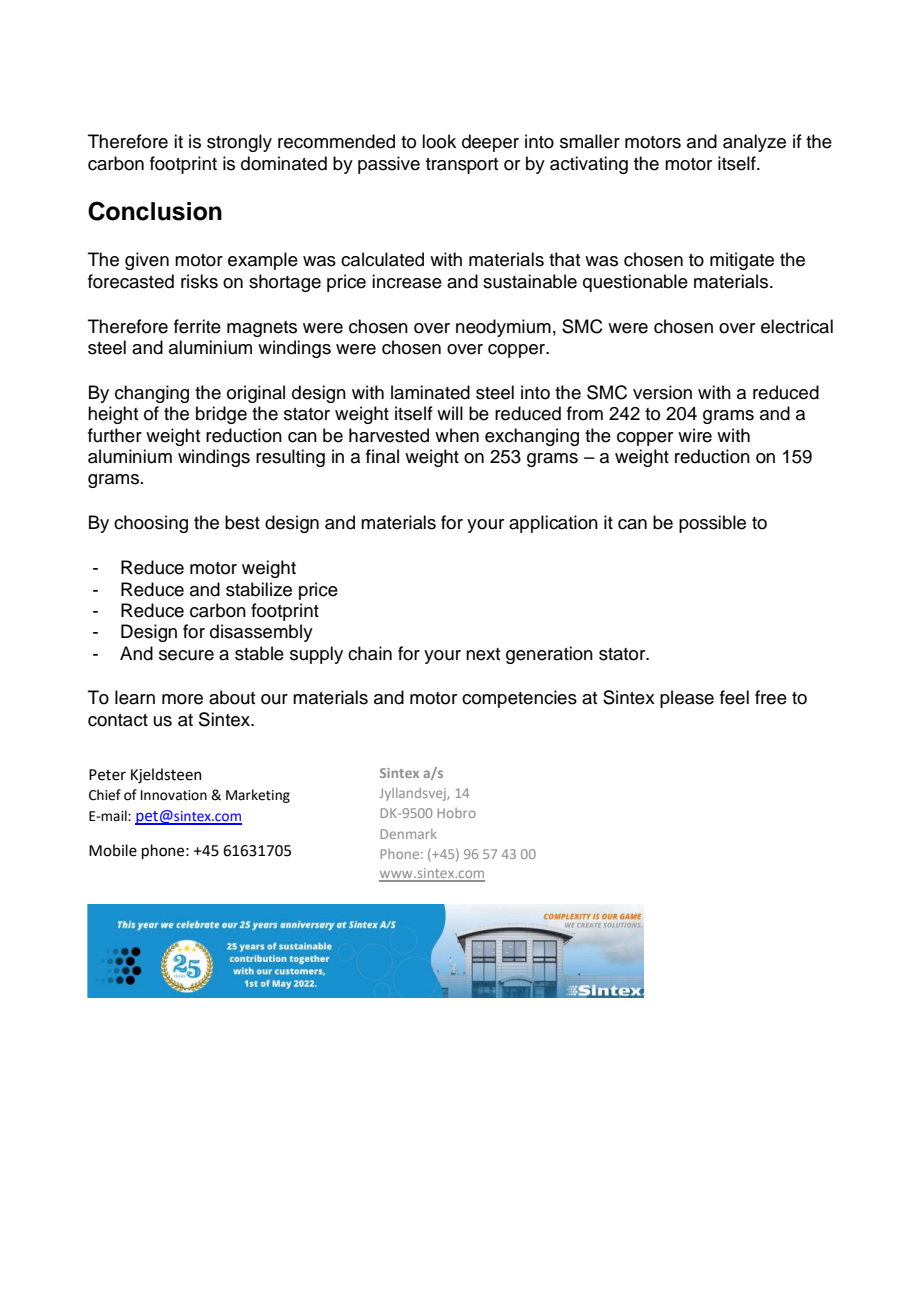 The width and height of the screenshot is (924, 1308). What do you see at coordinates (687, 699) in the screenshot?
I see `please` at bounding box center [687, 699].
